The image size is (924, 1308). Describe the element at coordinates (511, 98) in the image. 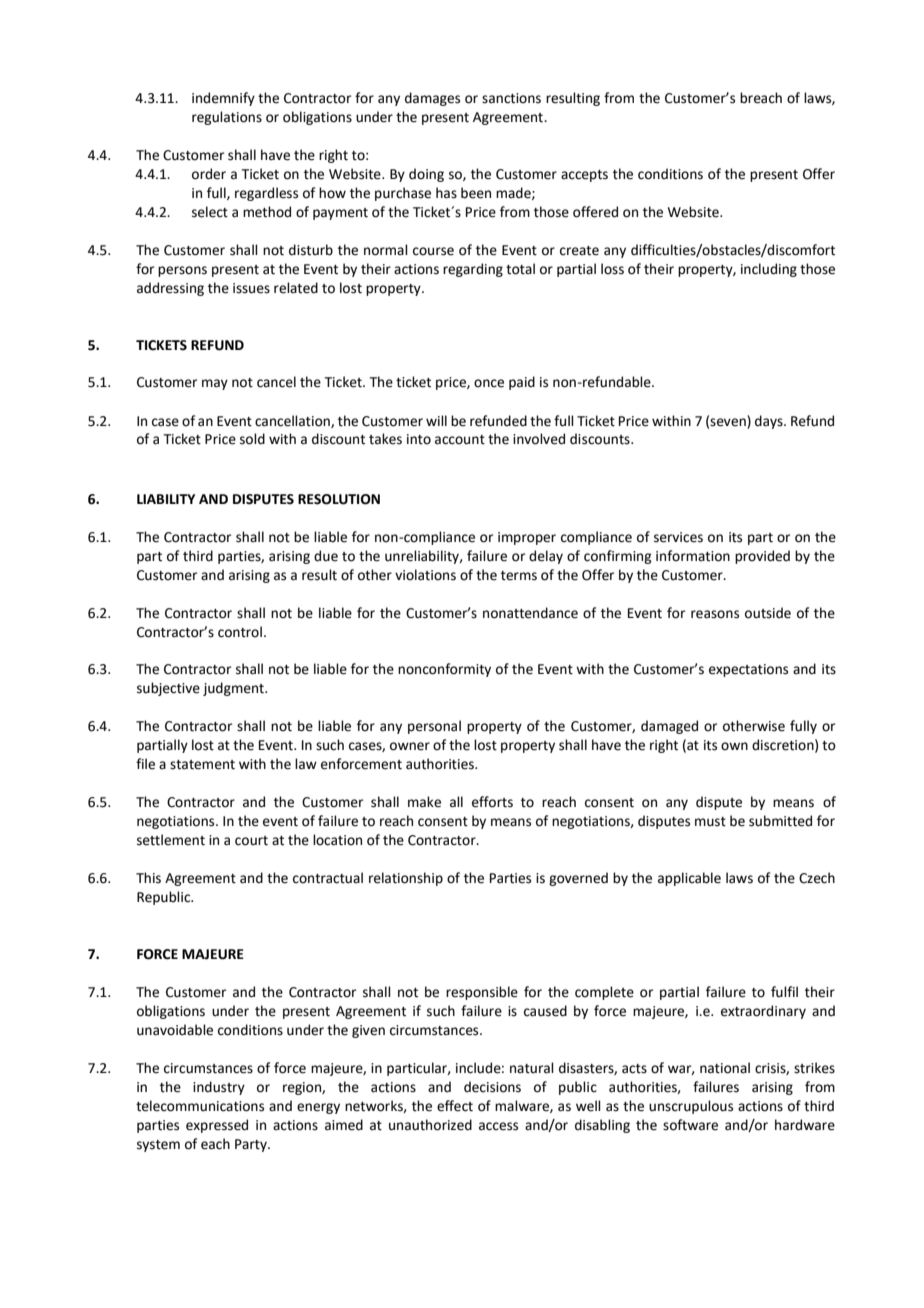

I see `sanctions` at that location.
